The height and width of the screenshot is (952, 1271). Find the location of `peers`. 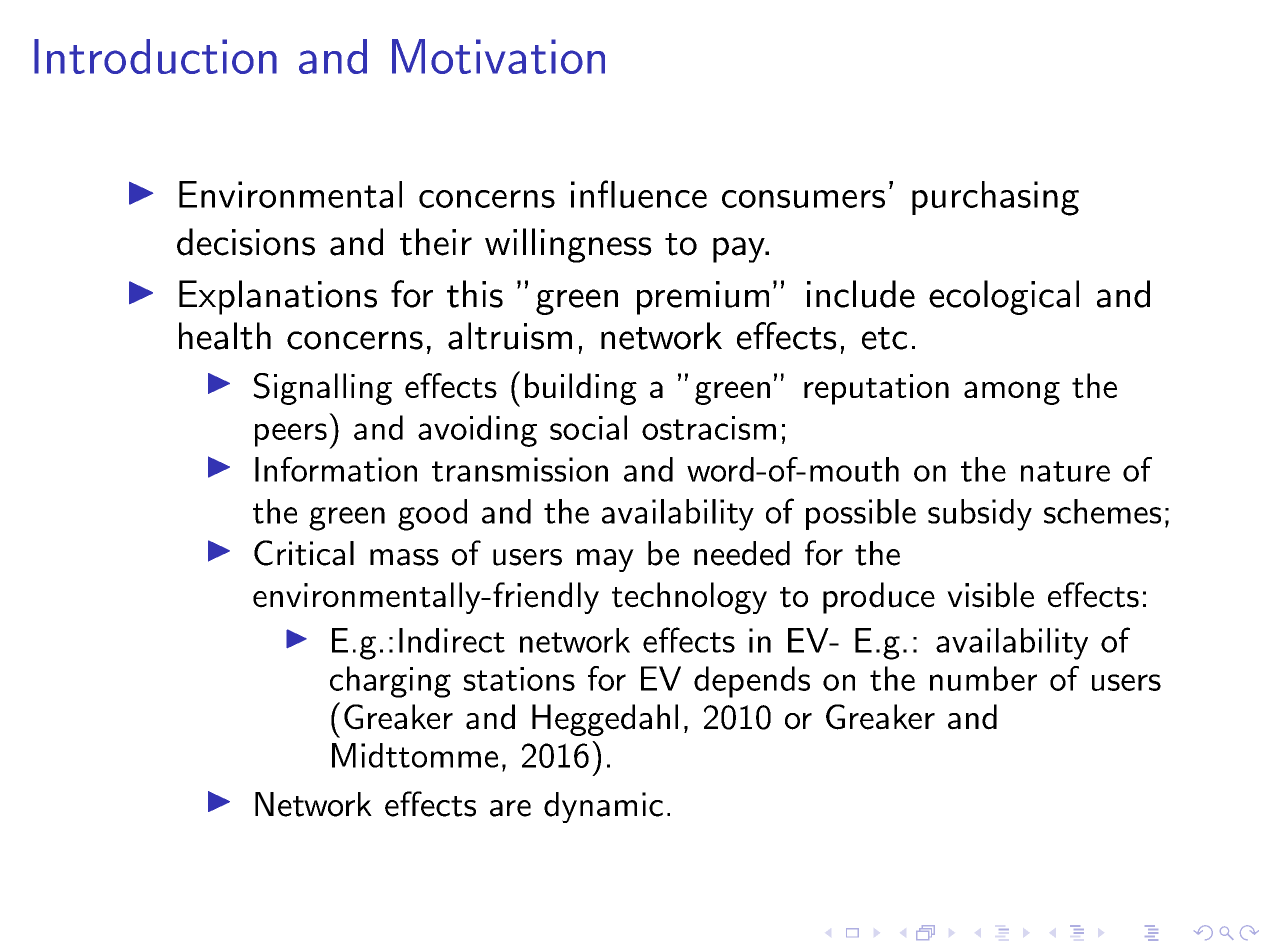

peers is located at coordinates (291, 435).
